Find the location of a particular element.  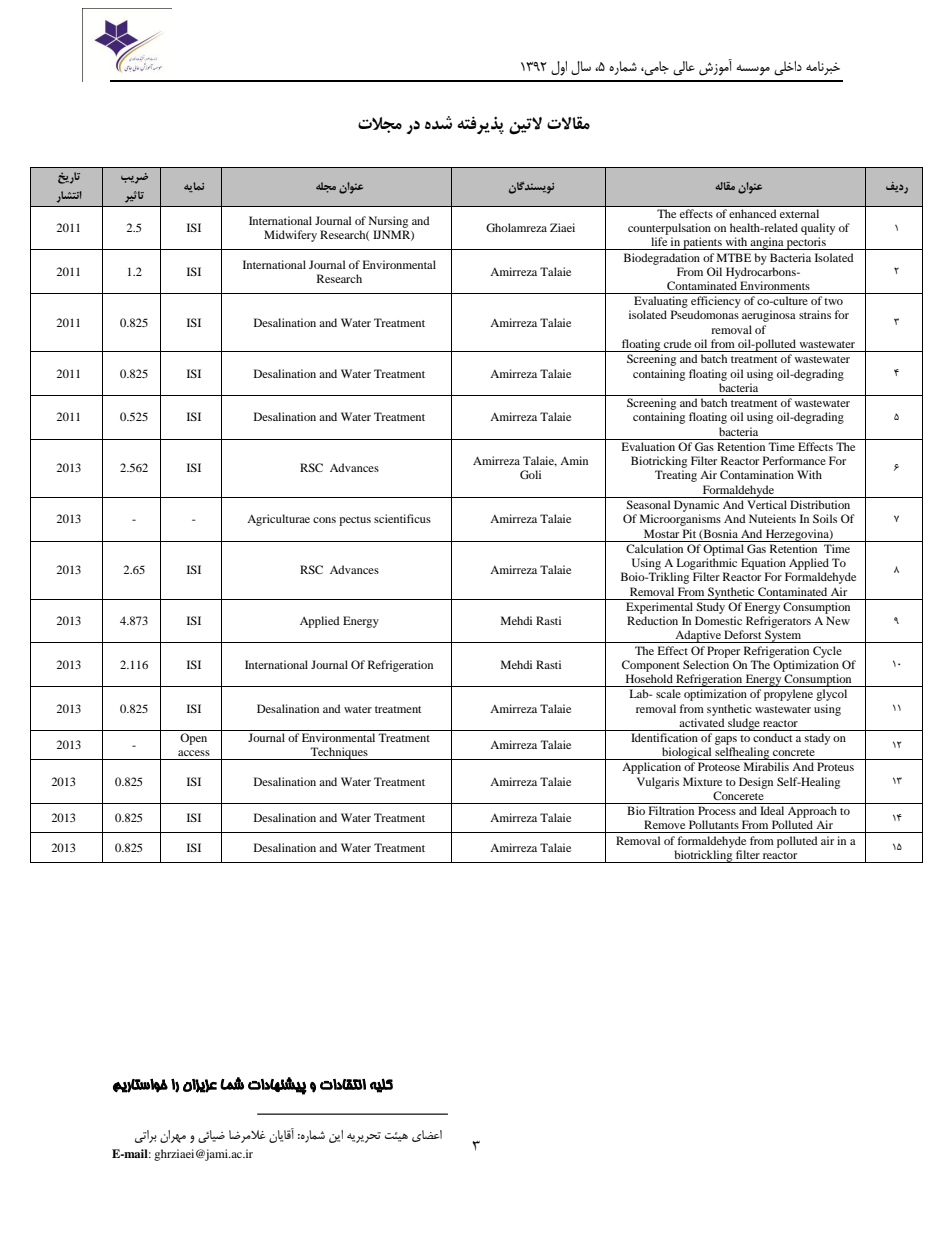

Refrigerators is located at coordinates (778, 622).
